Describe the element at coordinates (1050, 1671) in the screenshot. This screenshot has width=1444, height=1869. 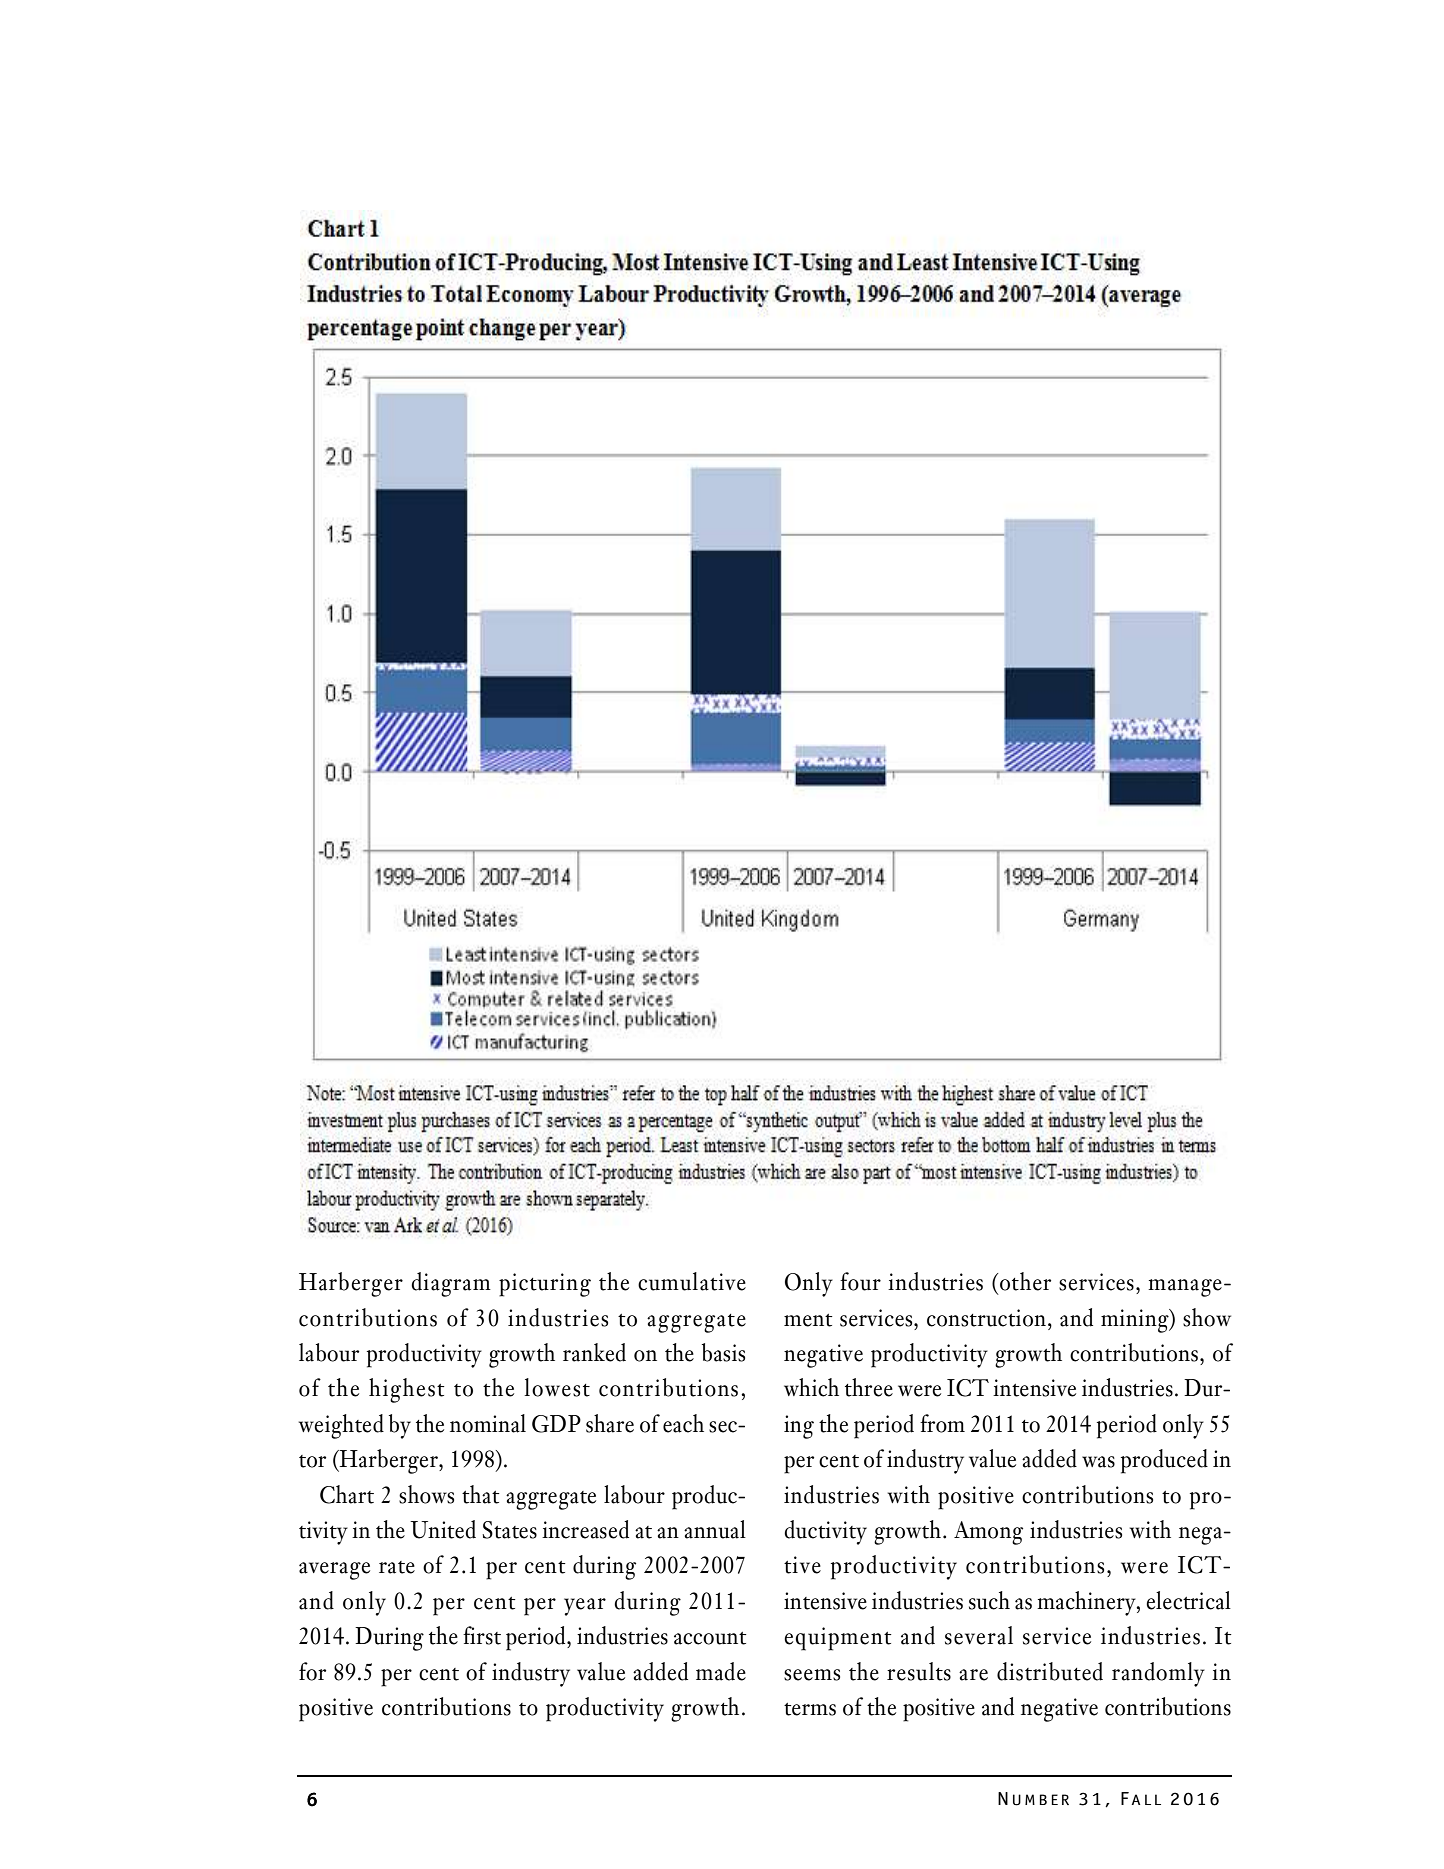
I see `distributed` at that location.
